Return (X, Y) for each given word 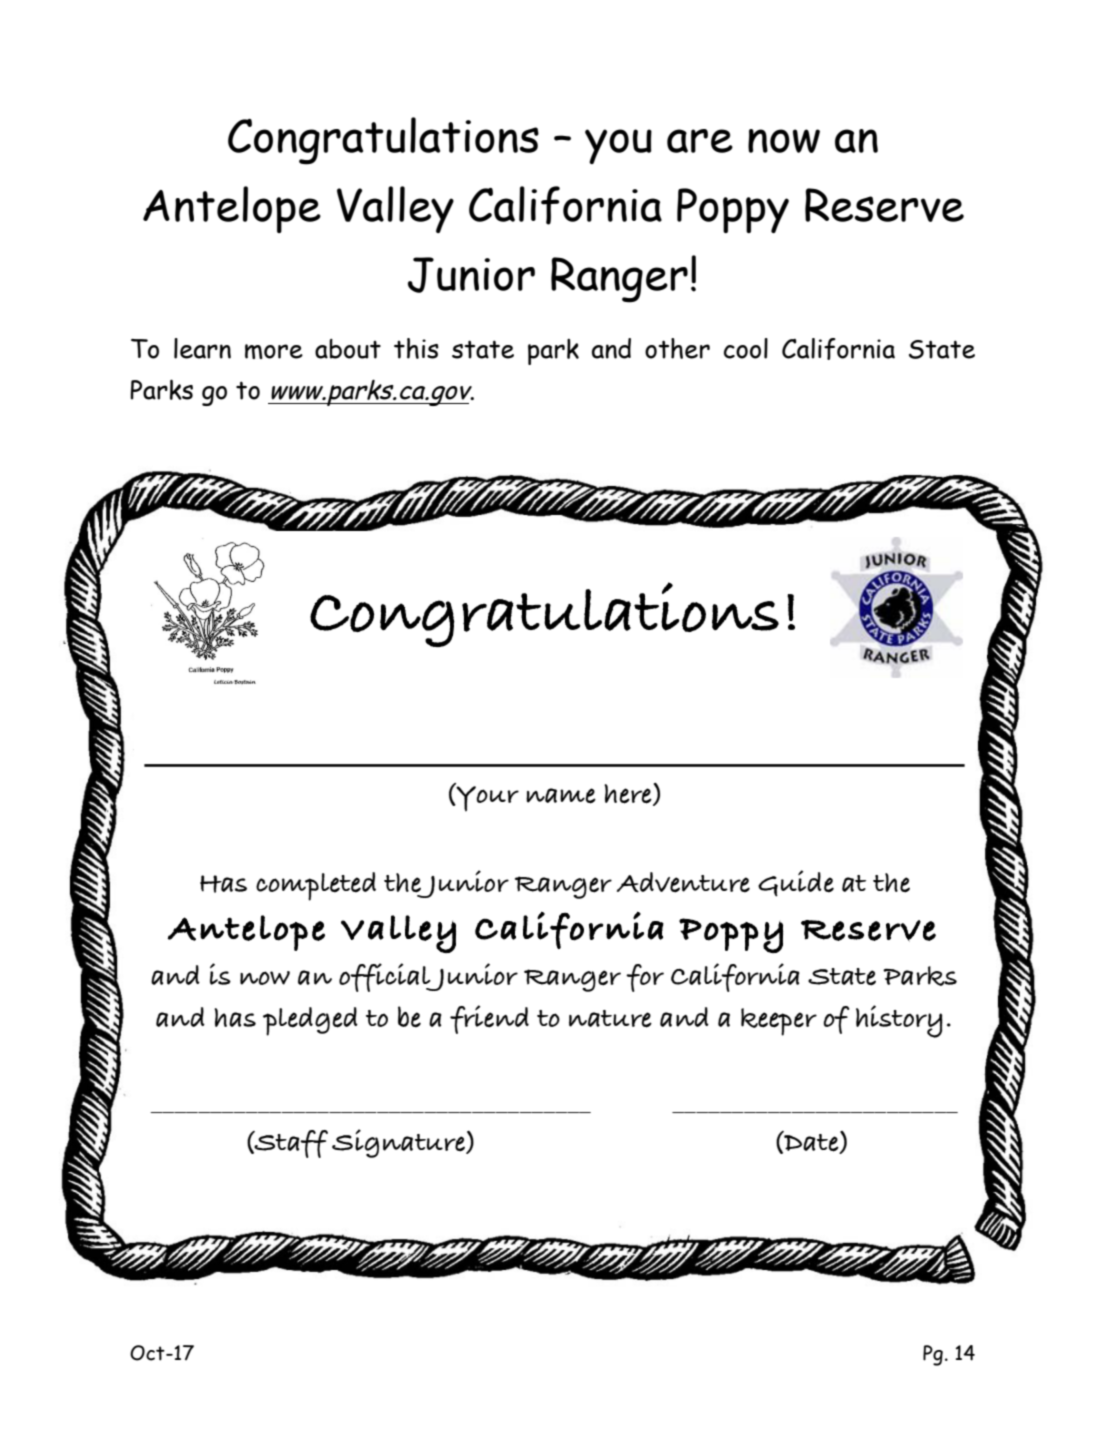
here (629, 795)
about (348, 349)
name (561, 796)
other (677, 348)
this (416, 348)
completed (316, 886)
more (274, 351)
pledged (310, 1021)
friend (489, 1019)
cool (746, 348)
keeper (779, 1022)
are (700, 141)
